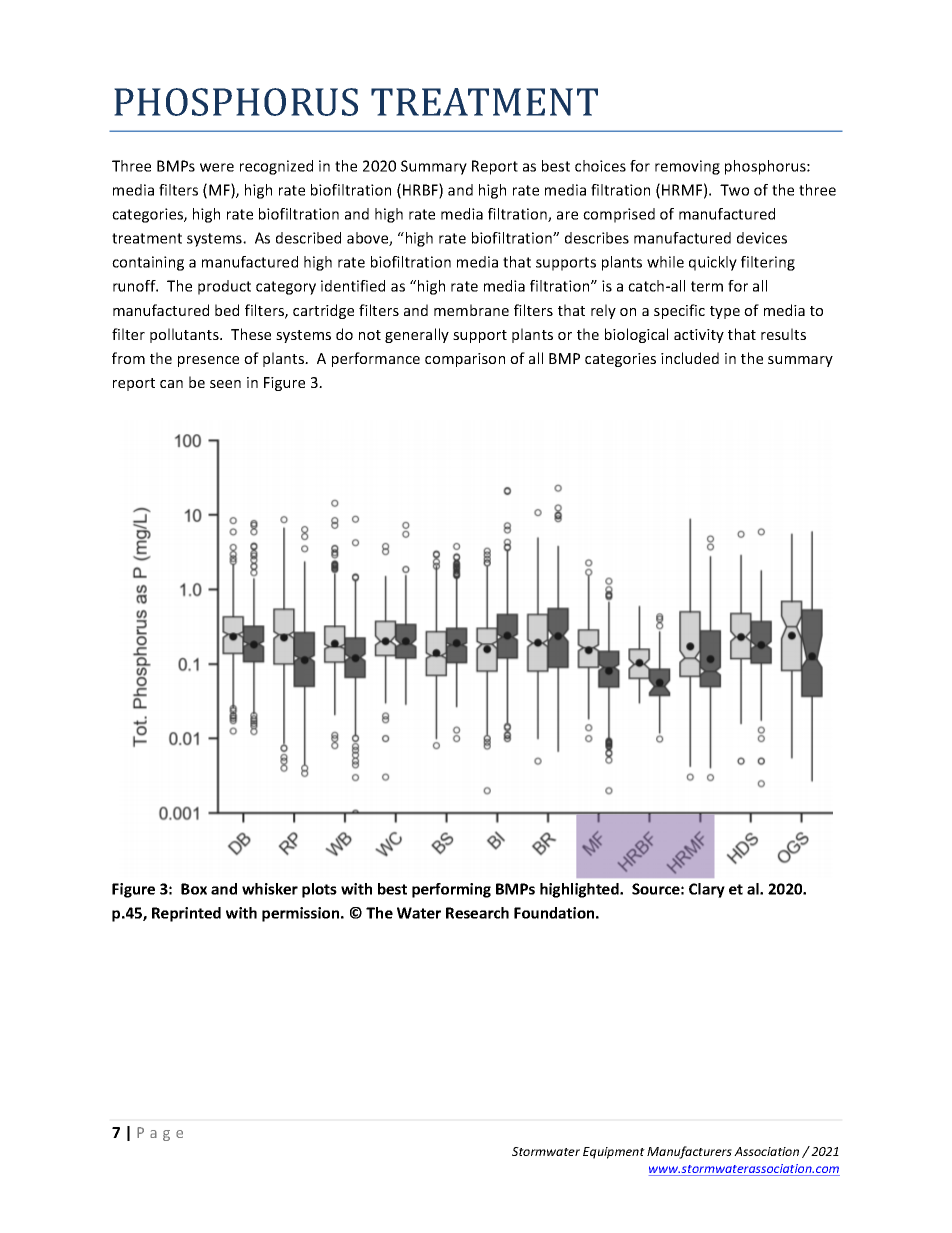 This screenshot has width=952, height=1233. What do you see at coordinates (194, 889) in the screenshot?
I see `Box` at bounding box center [194, 889].
